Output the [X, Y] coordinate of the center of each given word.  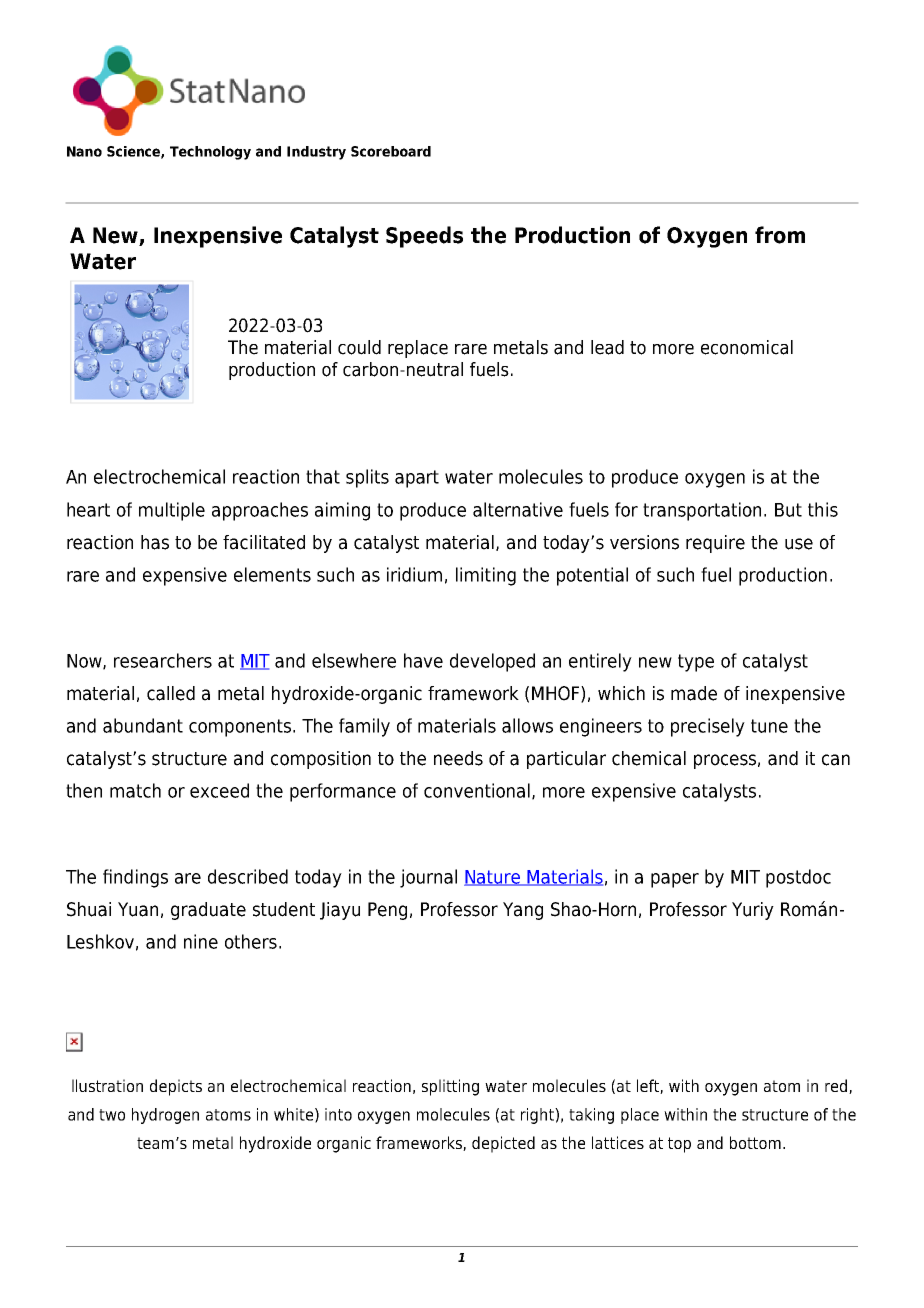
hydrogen [165, 1116]
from [780, 235]
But [788, 510]
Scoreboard [391, 151]
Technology [210, 153]
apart [417, 479]
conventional [477, 790]
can [836, 760]
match [135, 790]
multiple [172, 511]
